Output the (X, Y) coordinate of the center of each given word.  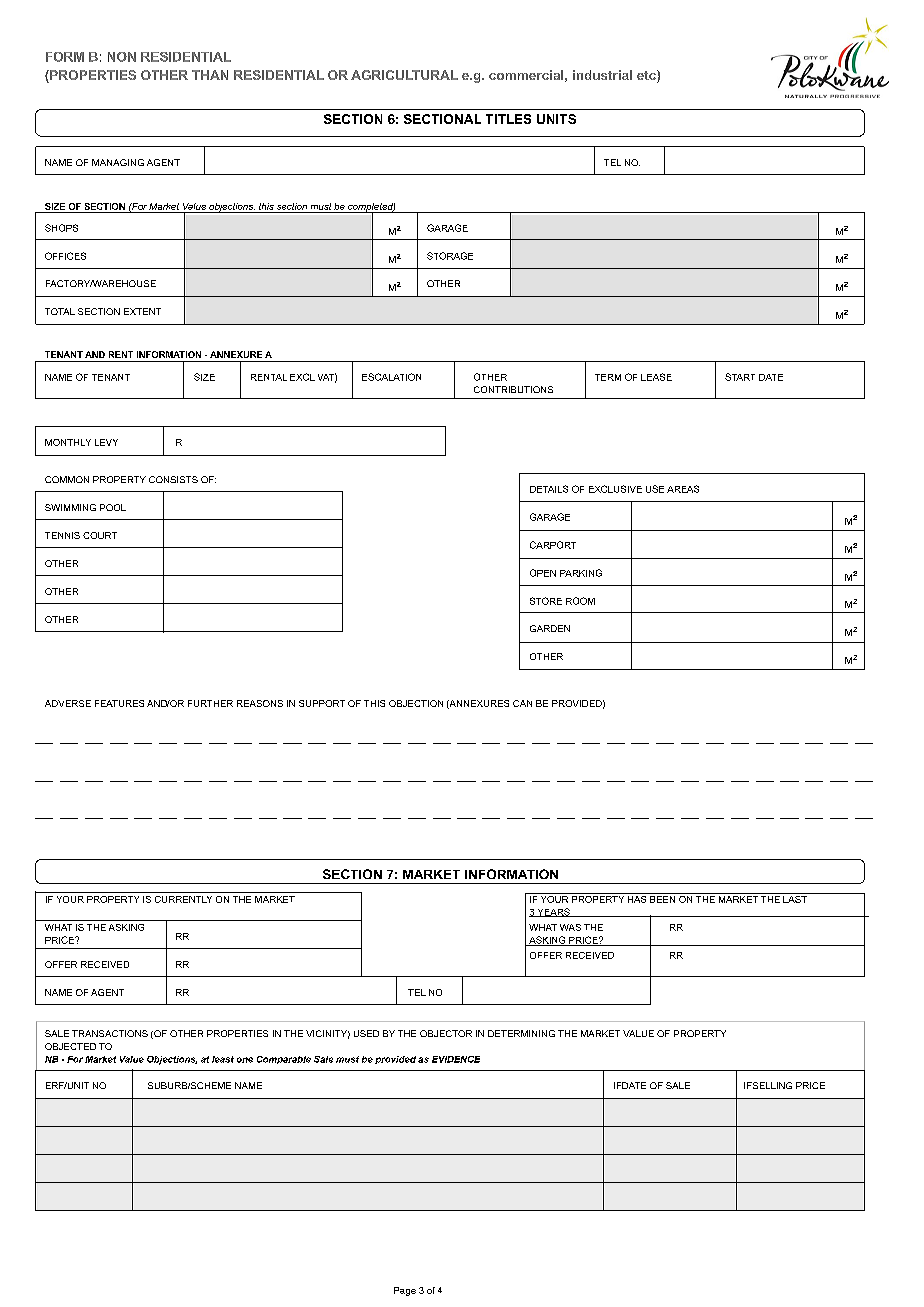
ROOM (580, 601)
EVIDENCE (456, 1059)
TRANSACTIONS (110, 1033)
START (740, 377)
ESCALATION (391, 377)
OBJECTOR (446, 1033)
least (223, 1059)
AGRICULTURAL (404, 75)
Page (405, 1291)
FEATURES (119, 703)
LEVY (106, 442)
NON (122, 57)
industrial (602, 75)
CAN (522, 703)
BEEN (663, 898)
